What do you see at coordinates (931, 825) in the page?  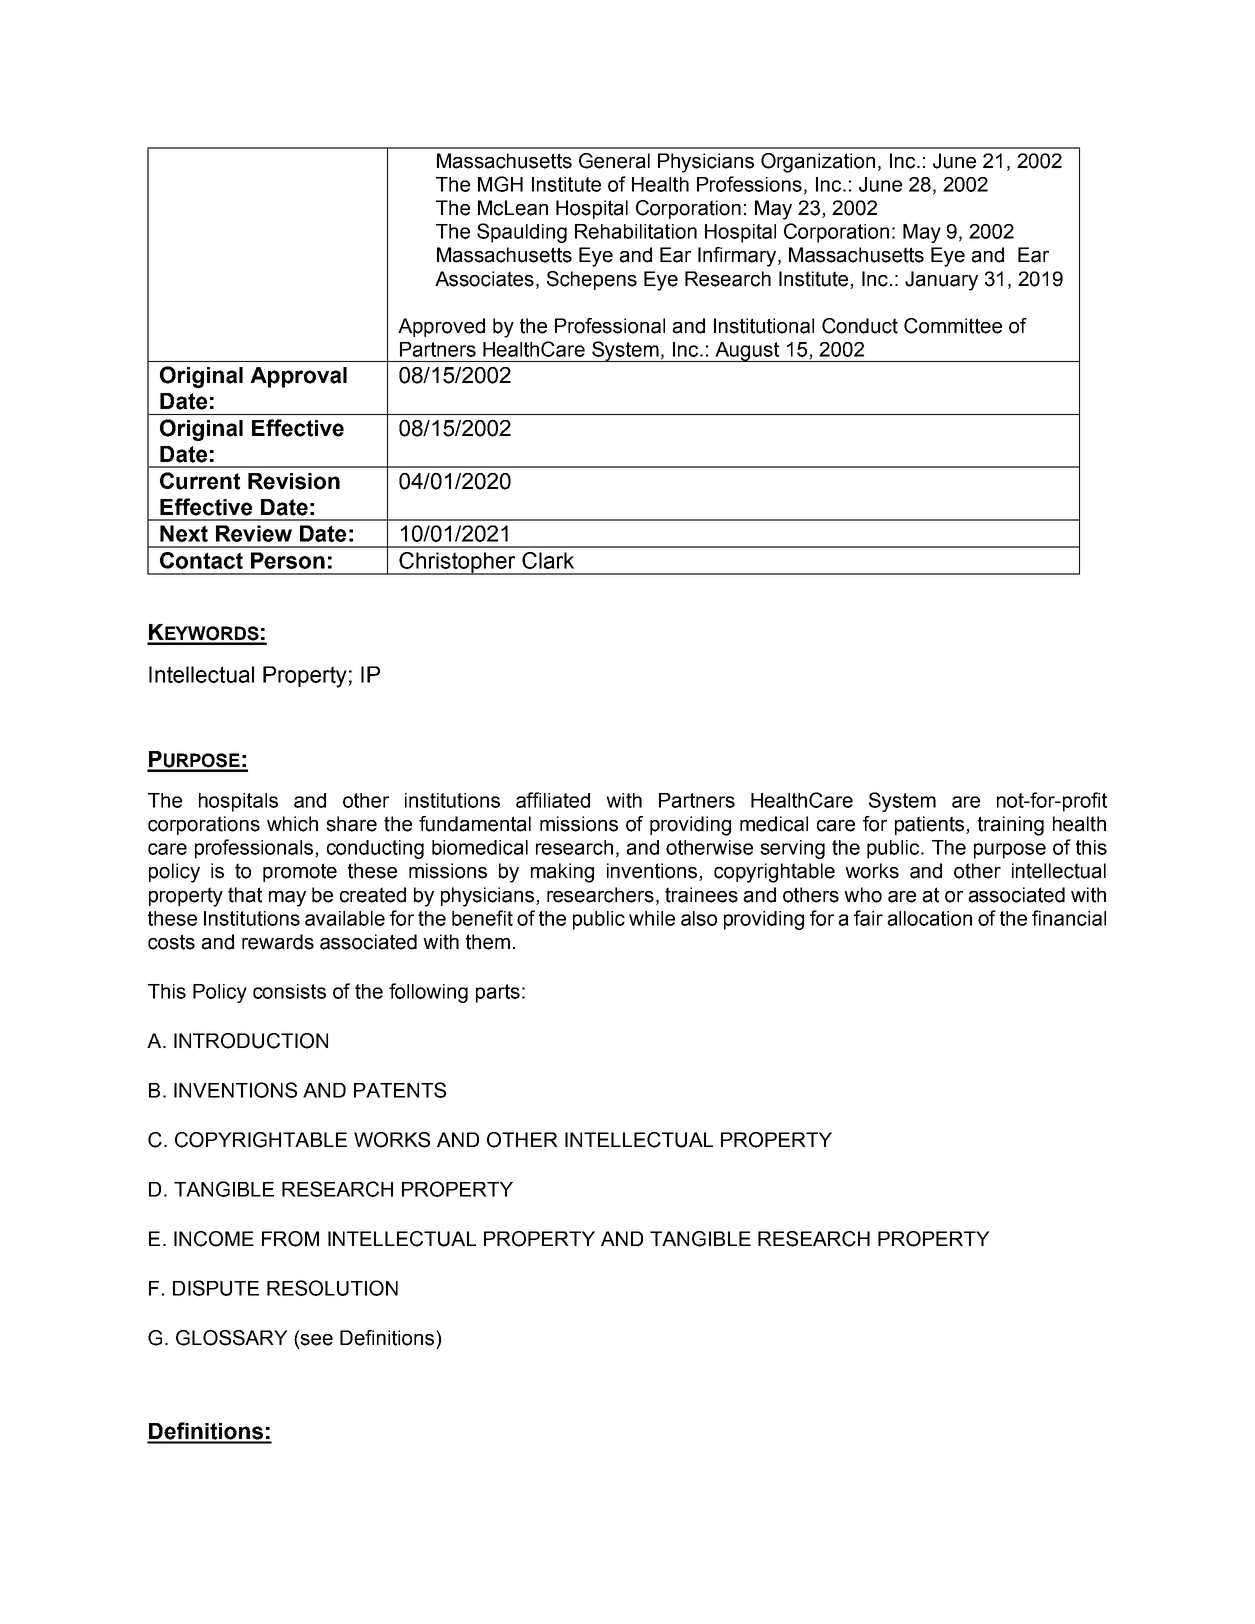 I see `patients` at bounding box center [931, 825].
